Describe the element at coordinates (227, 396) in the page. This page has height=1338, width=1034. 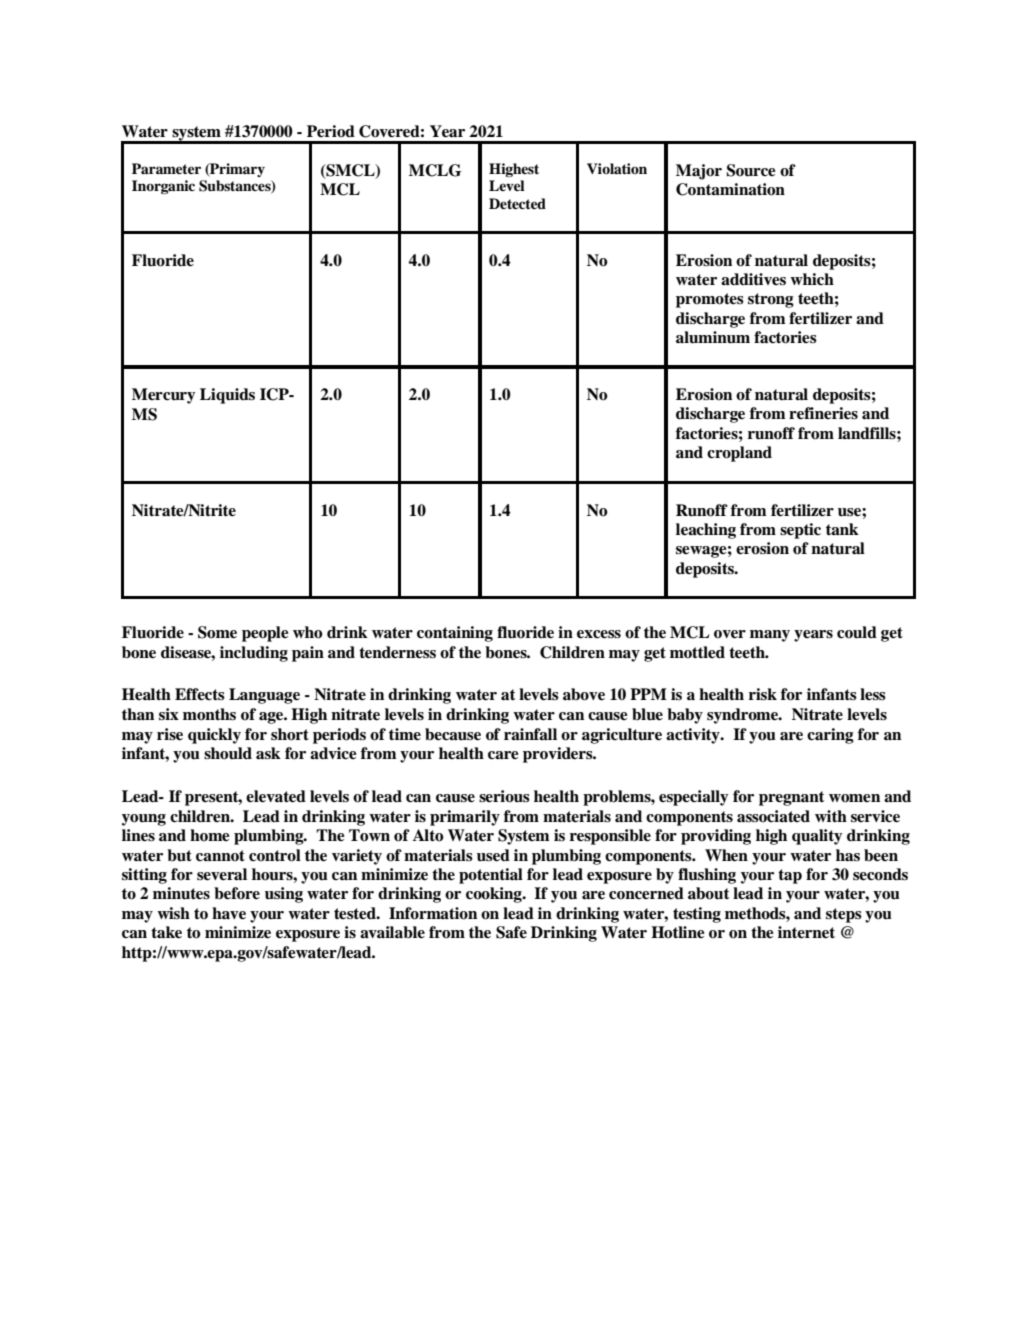
I see `Liquids` at that location.
